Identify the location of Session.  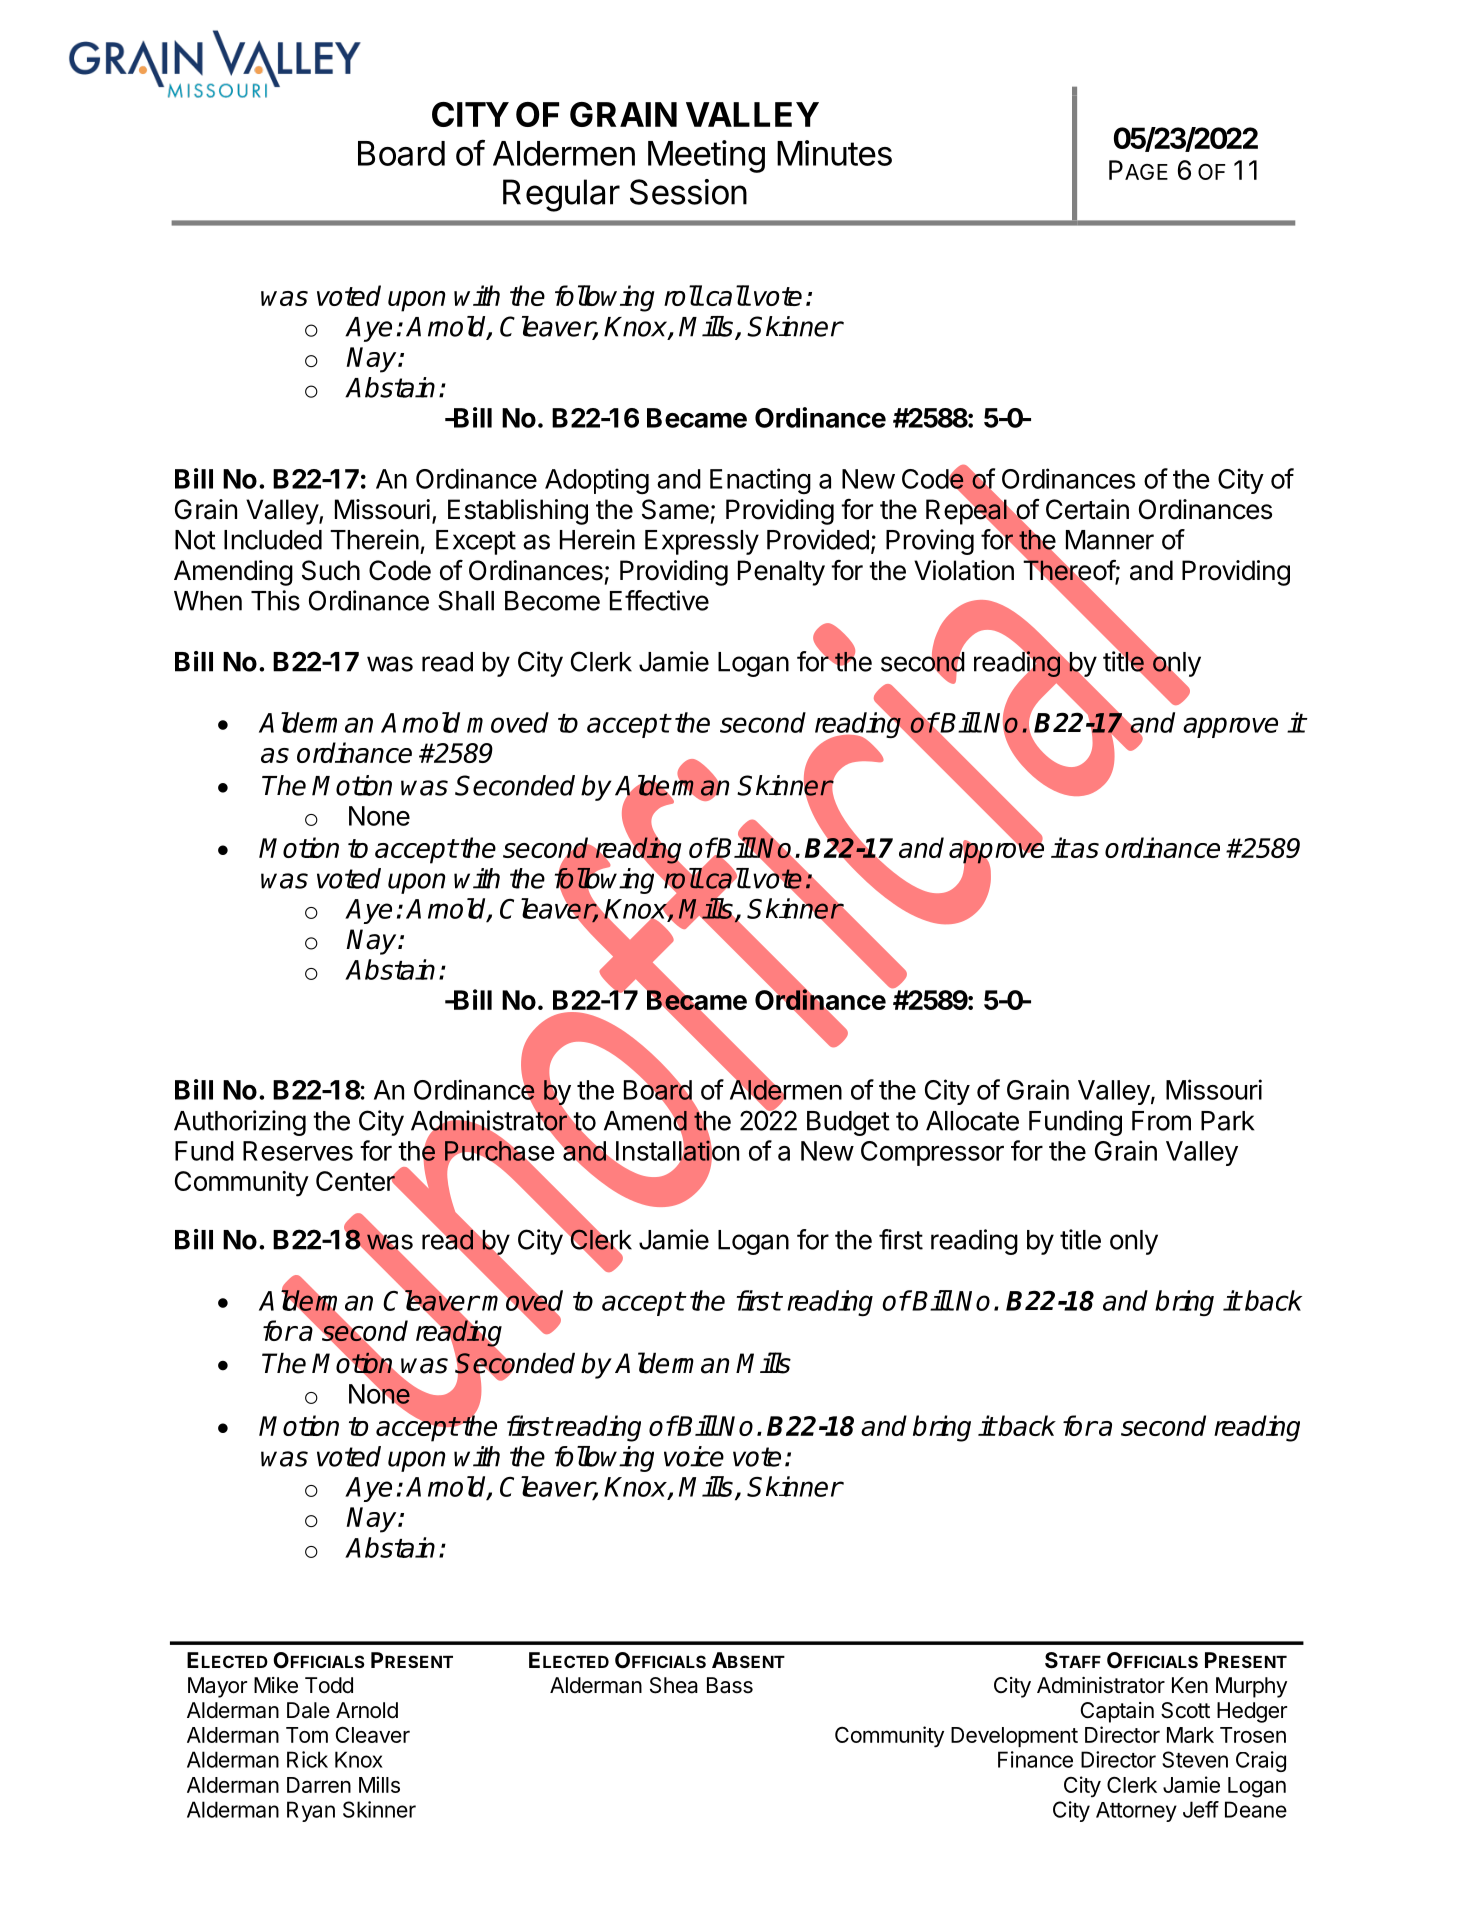
(688, 192).
